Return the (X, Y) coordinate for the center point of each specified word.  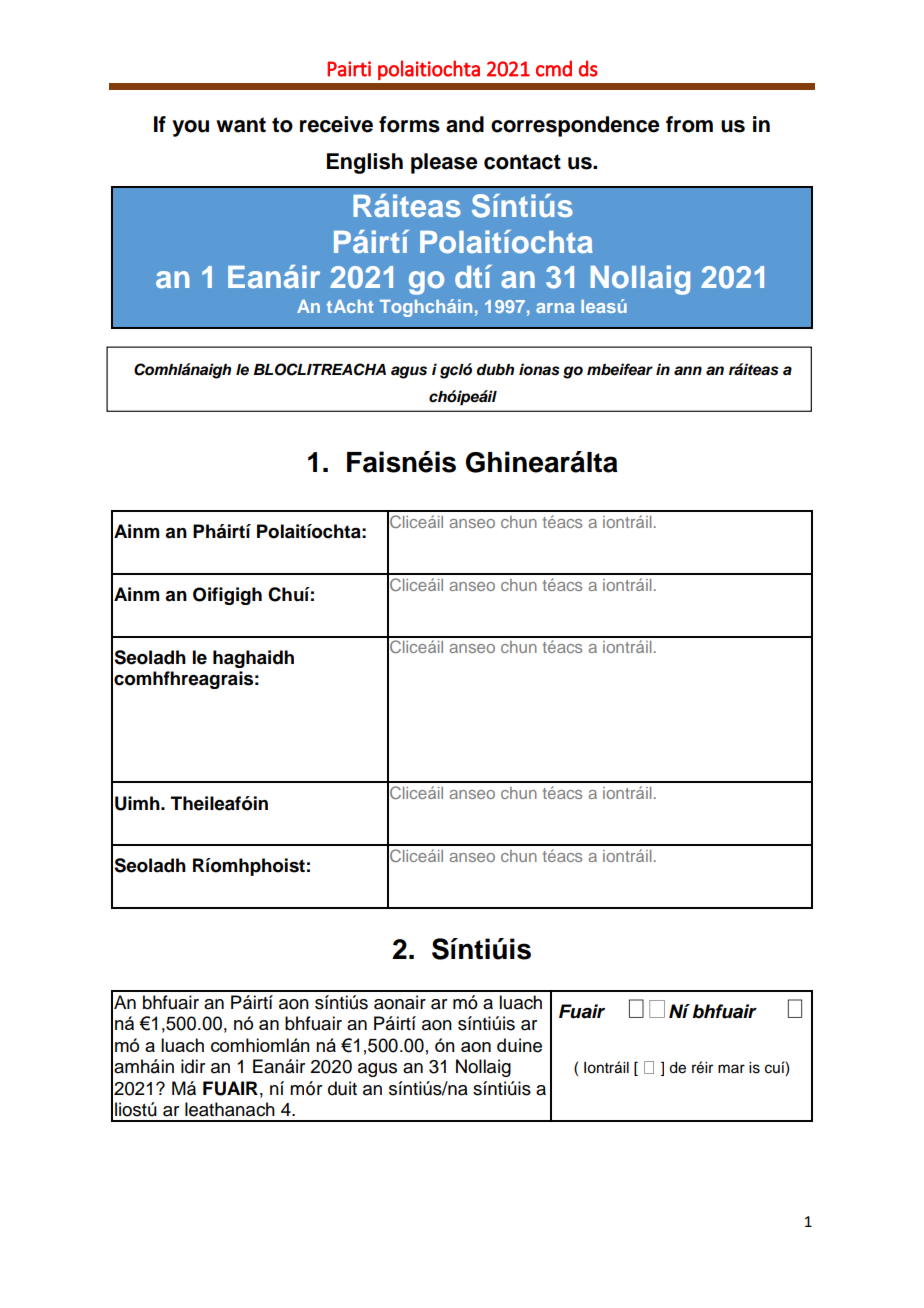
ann (688, 370)
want (241, 125)
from (689, 124)
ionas (539, 369)
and (465, 124)
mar (731, 1068)
